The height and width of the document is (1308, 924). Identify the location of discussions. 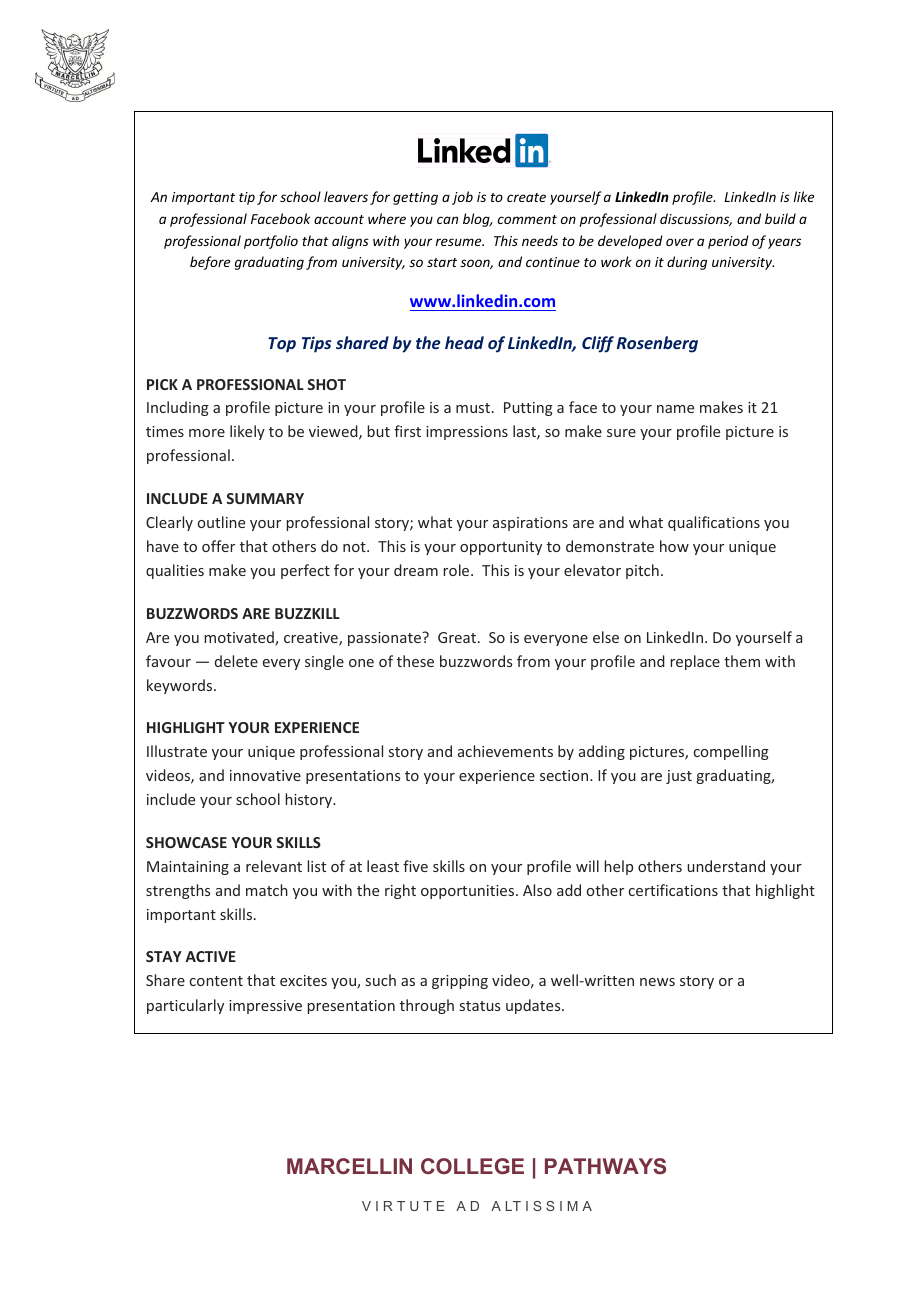
(696, 219).
